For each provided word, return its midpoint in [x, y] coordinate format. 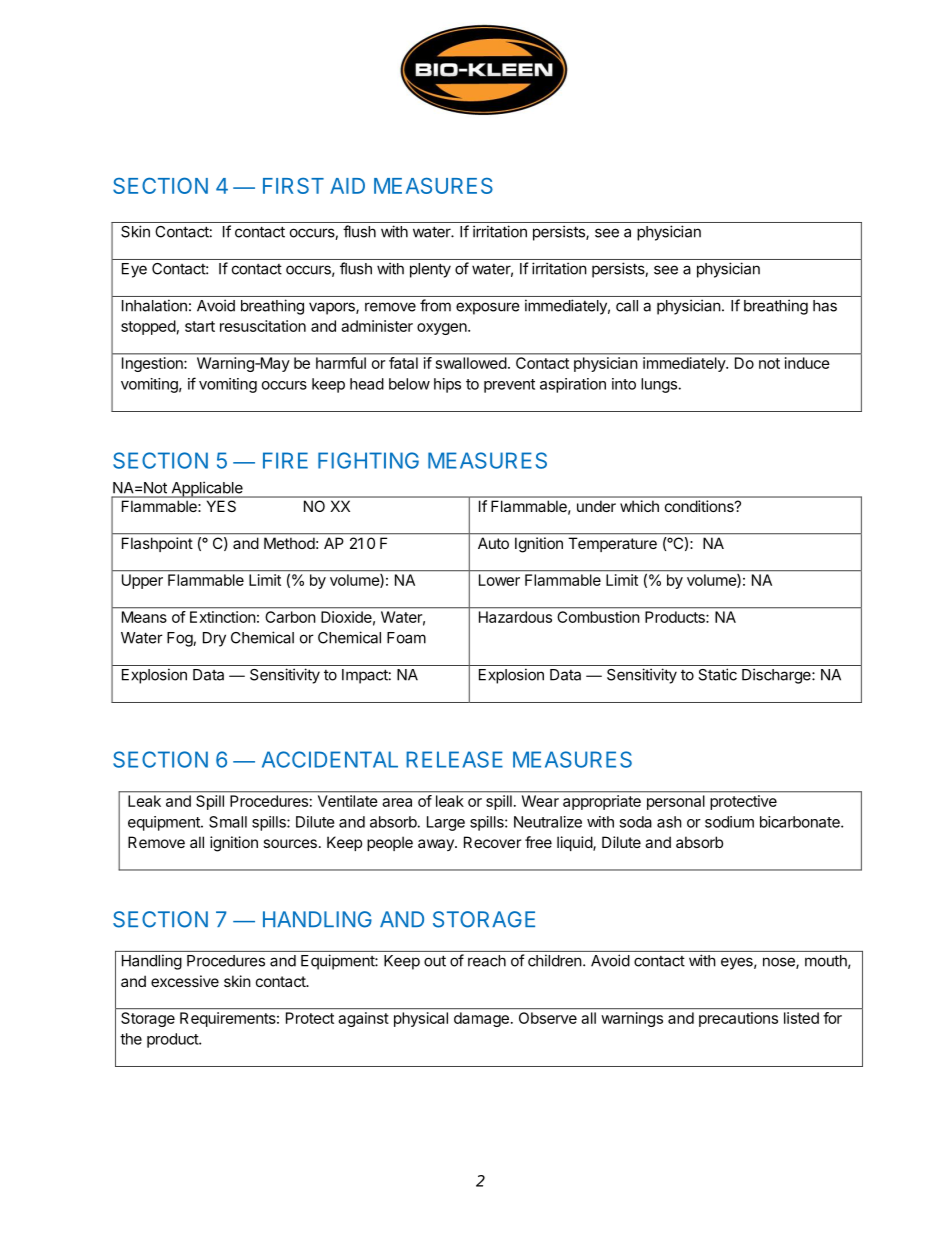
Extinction [222, 617]
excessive [185, 981]
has [825, 306]
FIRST [293, 186]
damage [481, 1019]
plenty [430, 270]
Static [717, 674]
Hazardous [515, 617]
